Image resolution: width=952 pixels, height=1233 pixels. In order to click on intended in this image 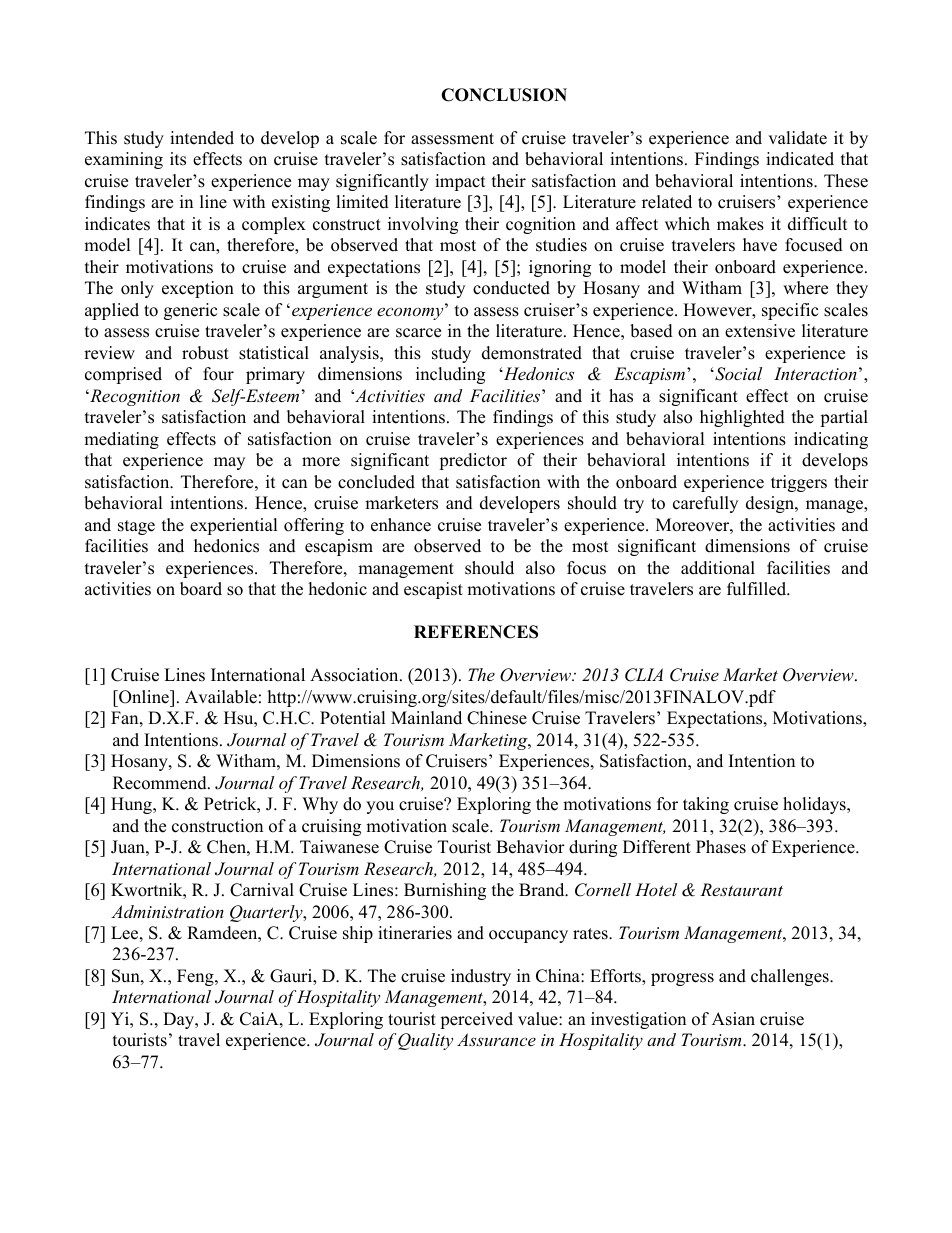, I will do `click(202, 138)`.
